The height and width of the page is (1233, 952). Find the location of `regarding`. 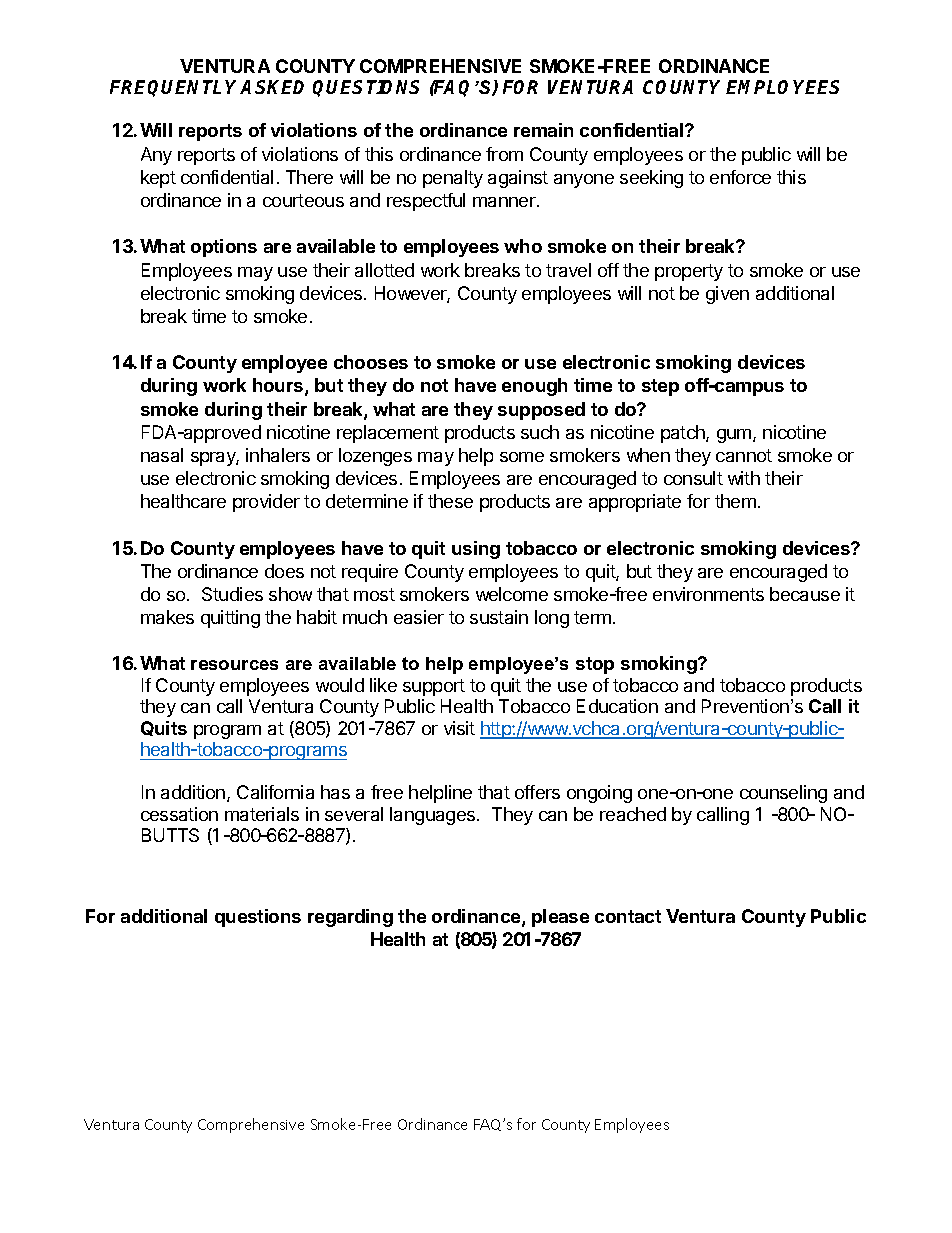

regarding is located at coordinates (350, 918).
